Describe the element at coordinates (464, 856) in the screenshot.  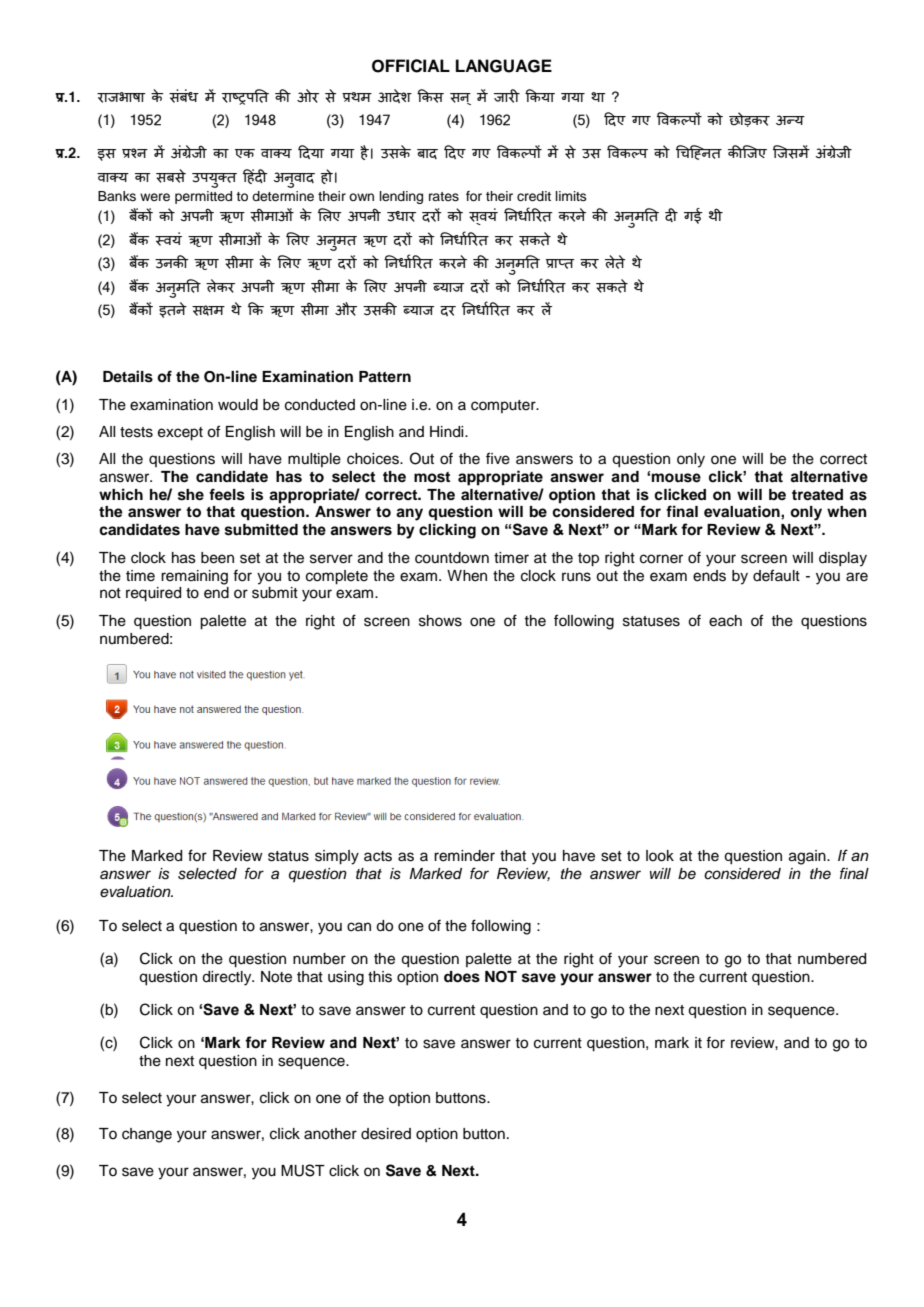
I see `reminder` at that location.
